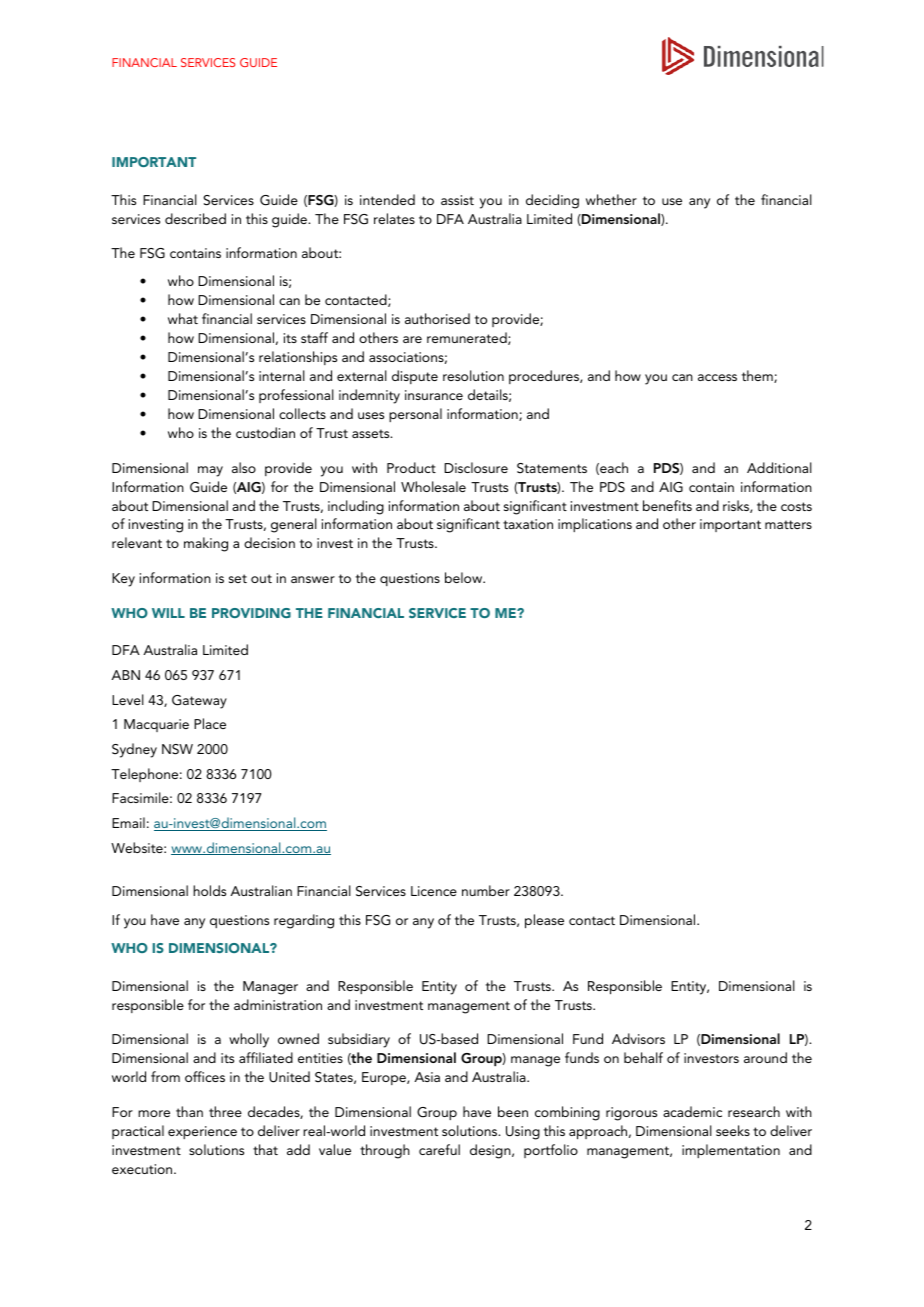 The image size is (924, 1307). Describe the element at coordinates (476, 467) in the screenshot. I see `Disclosure` at that location.
